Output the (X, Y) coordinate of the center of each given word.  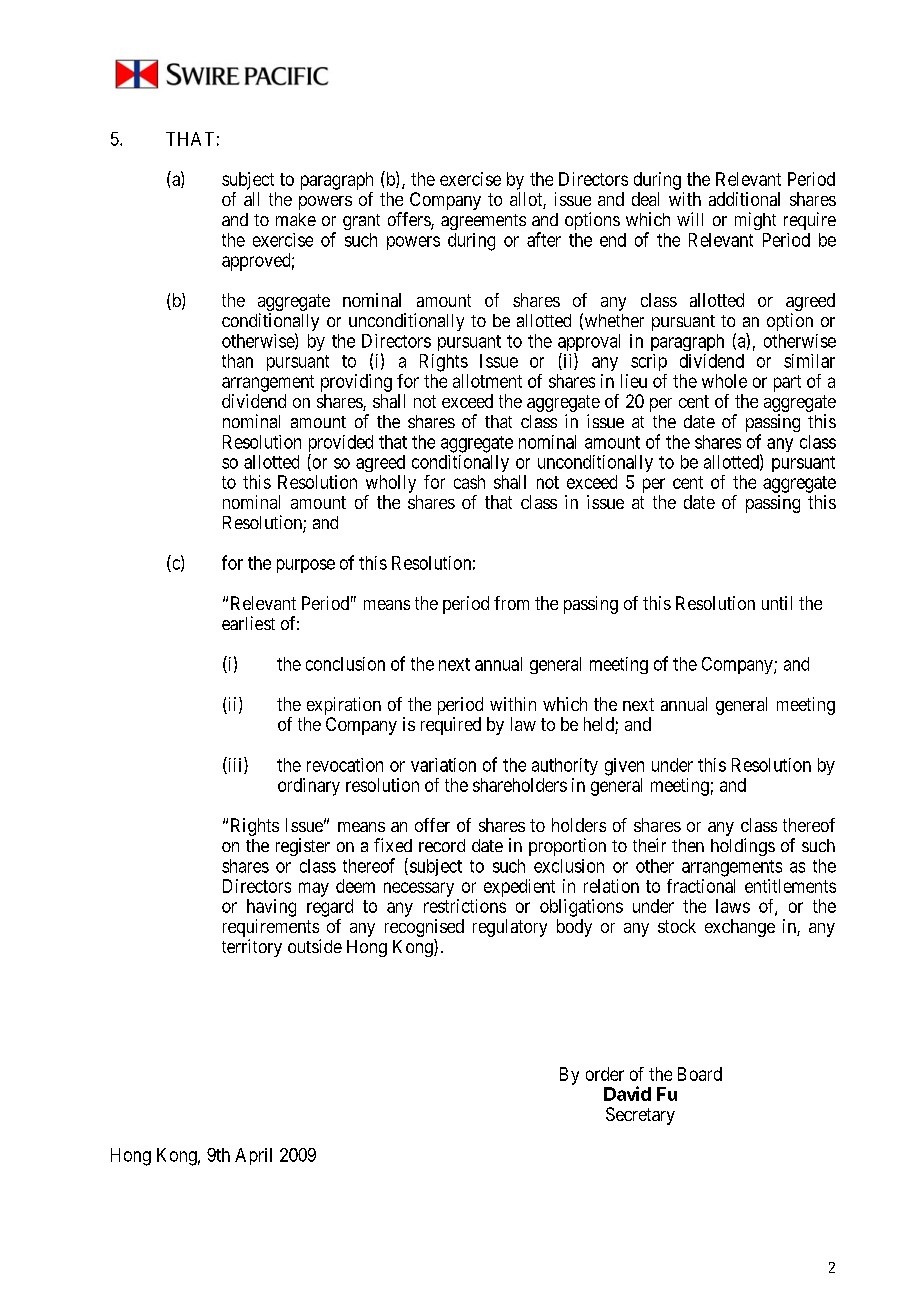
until (777, 603)
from (511, 603)
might (755, 221)
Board (700, 1074)
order (605, 1074)
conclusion (345, 664)
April (253, 1156)
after (544, 239)
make (296, 219)
